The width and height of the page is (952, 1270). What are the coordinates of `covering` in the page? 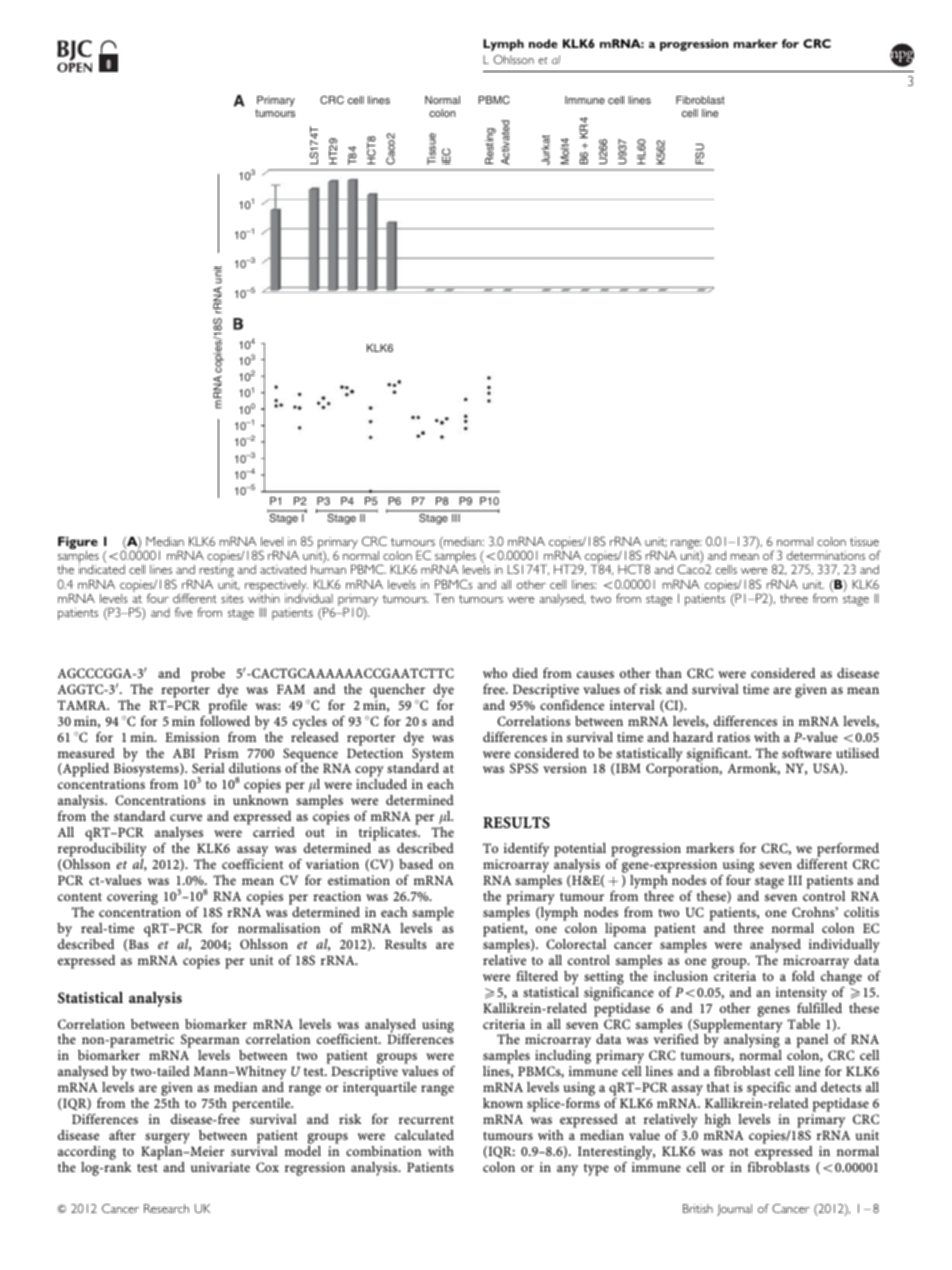 It's located at (132, 898).
